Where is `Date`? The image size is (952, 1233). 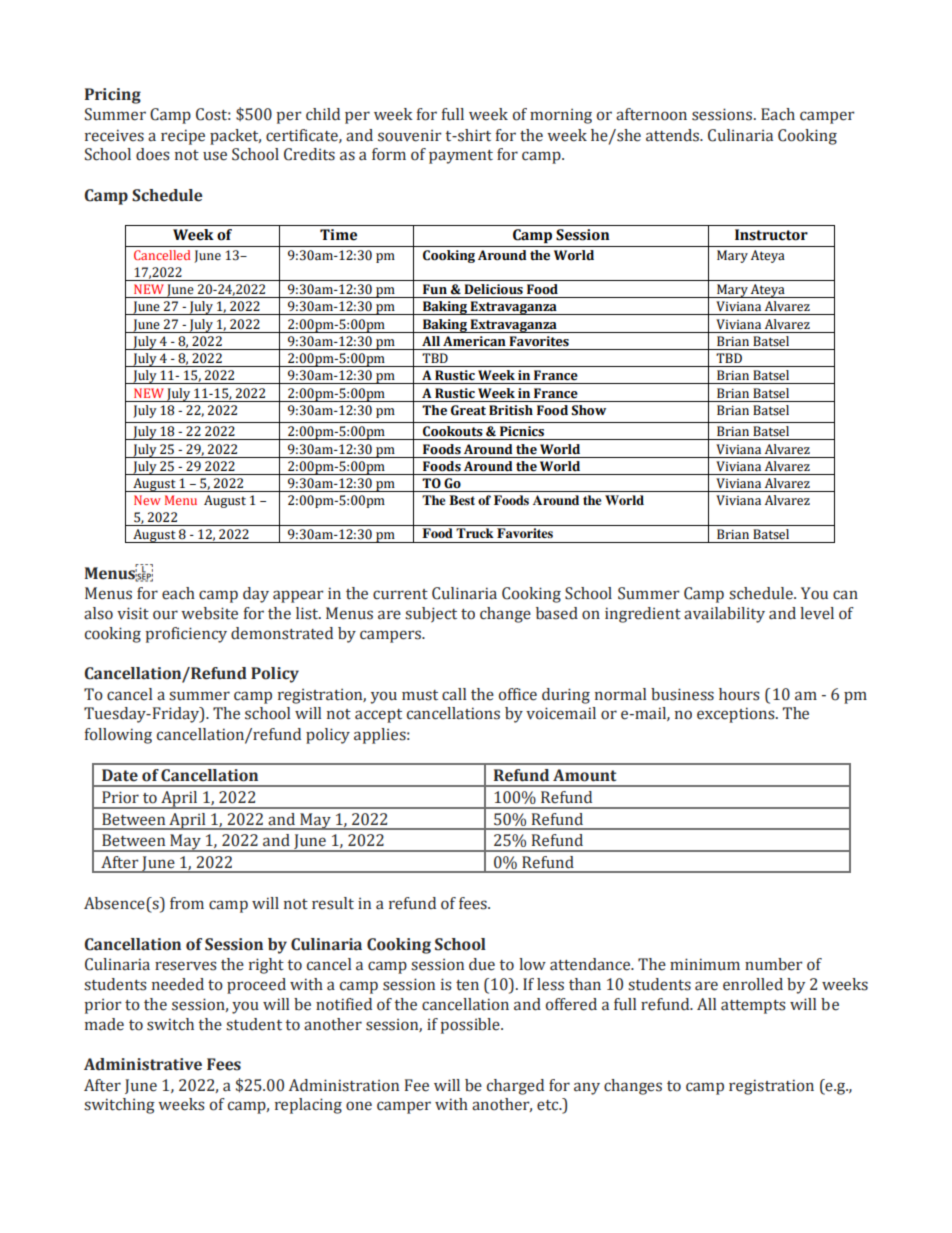 Date is located at coordinates (120, 775).
